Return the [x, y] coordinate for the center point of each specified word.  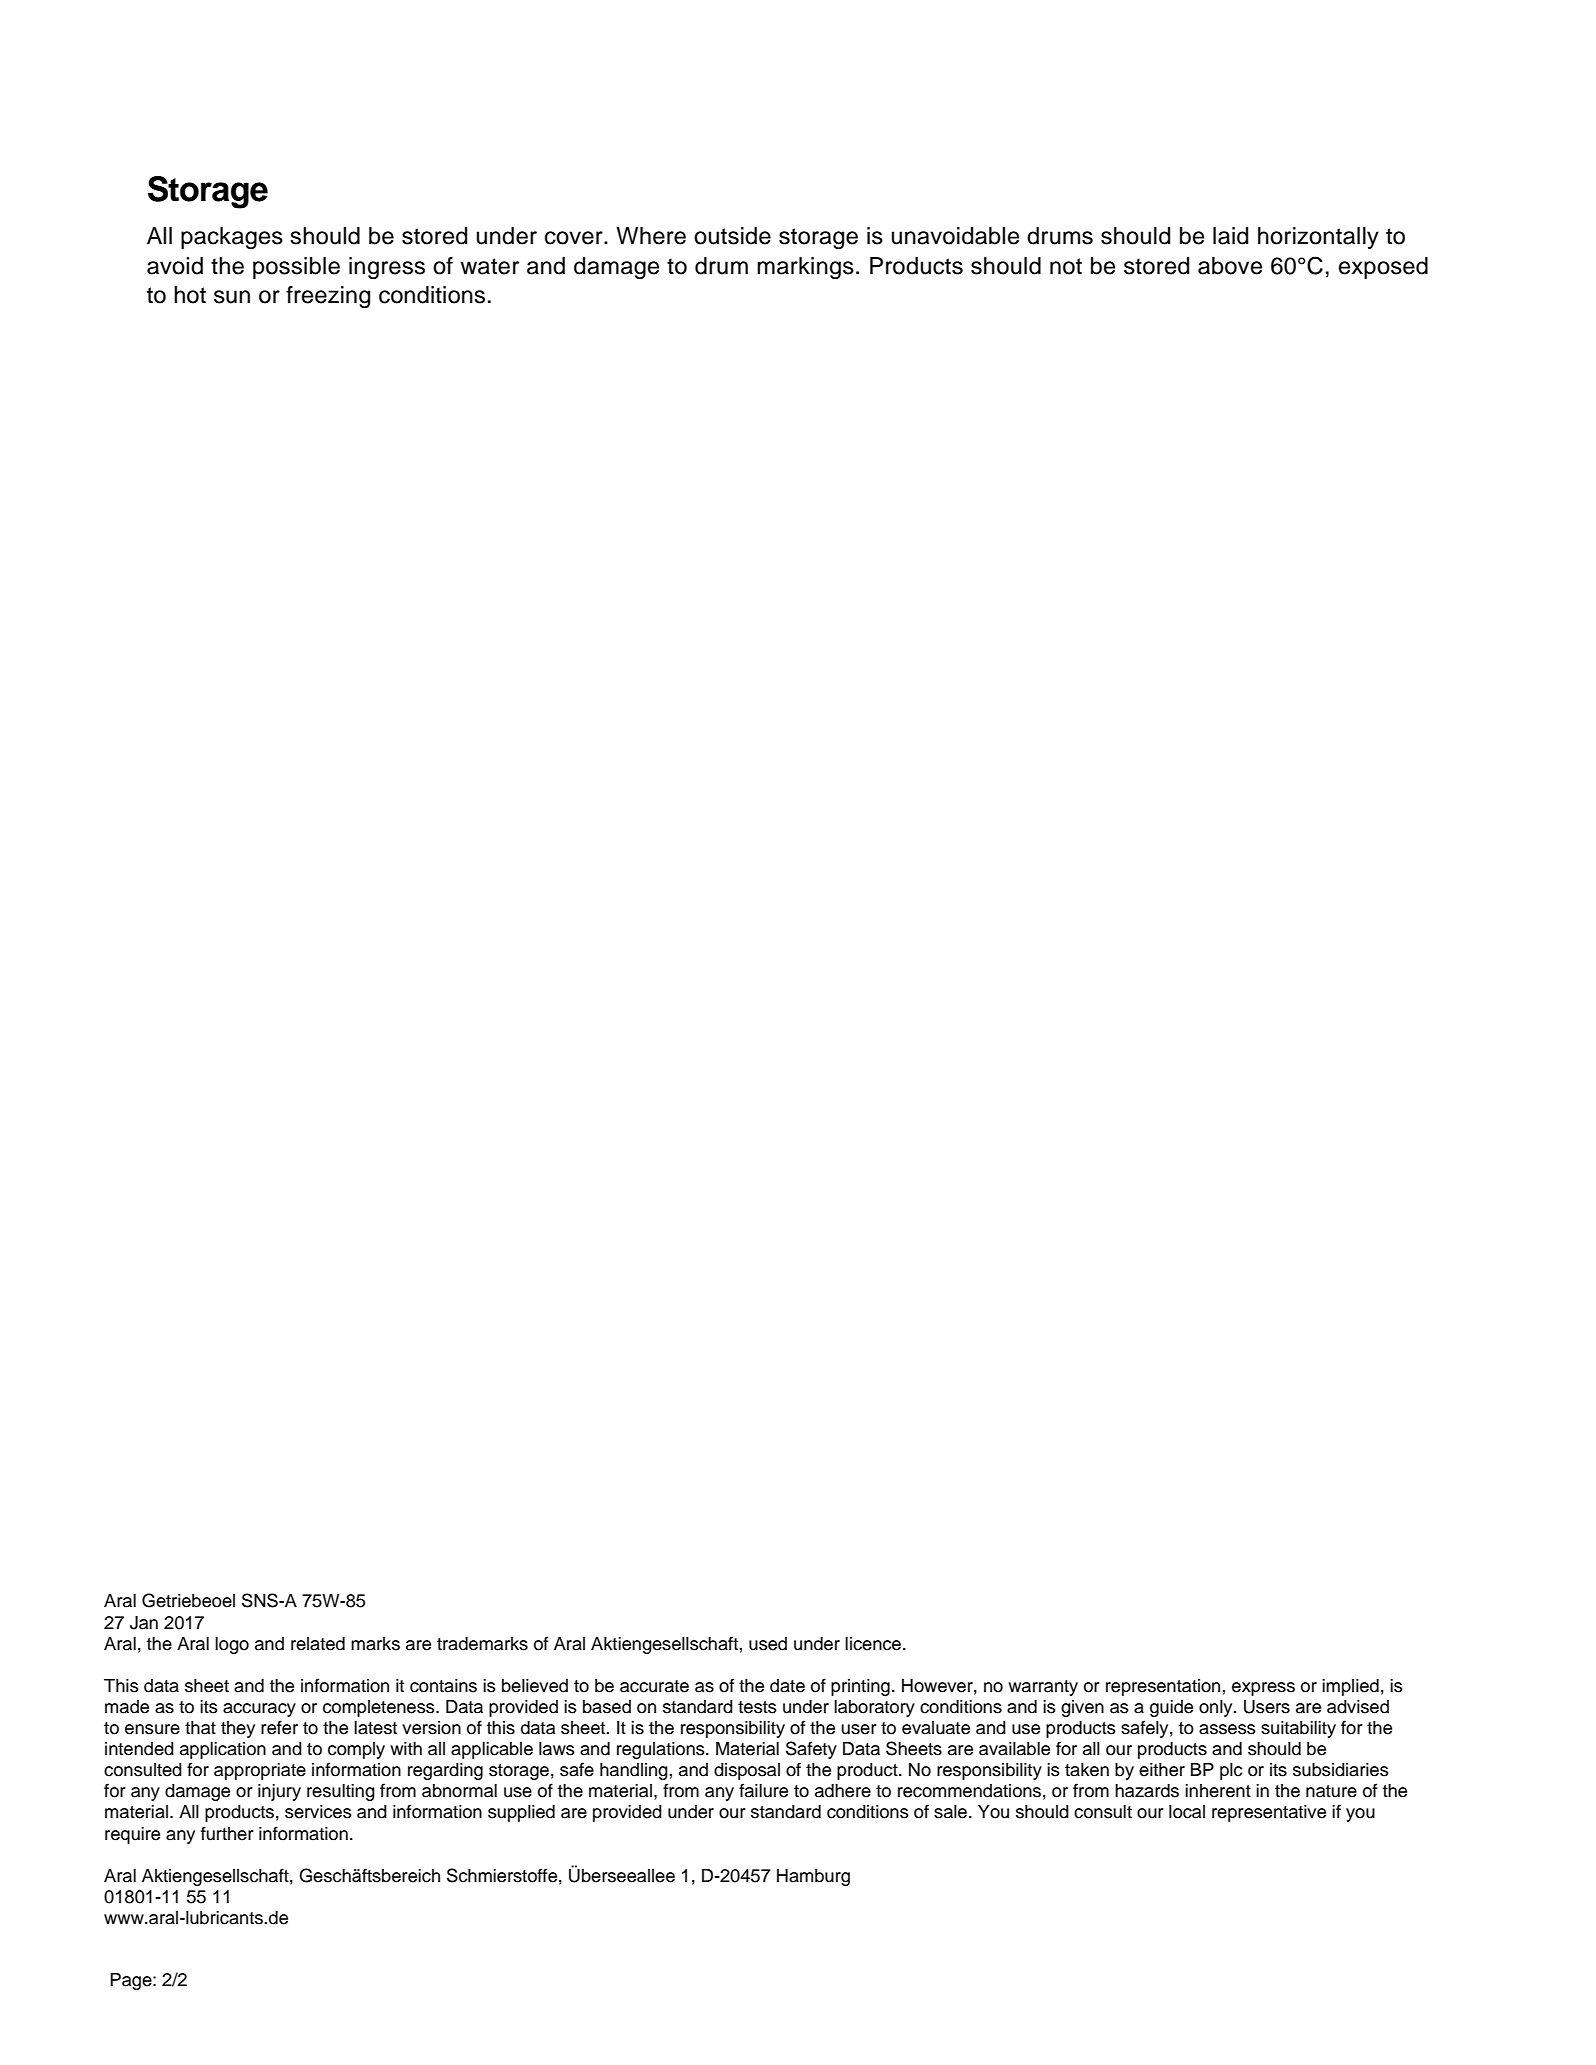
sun [232, 297]
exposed [1383, 268]
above [1230, 266]
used [768, 1644]
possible [296, 268]
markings [805, 268]
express [1263, 1689]
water [489, 266]
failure [763, 1790]
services [318, 1812]
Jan [144, 1623]
